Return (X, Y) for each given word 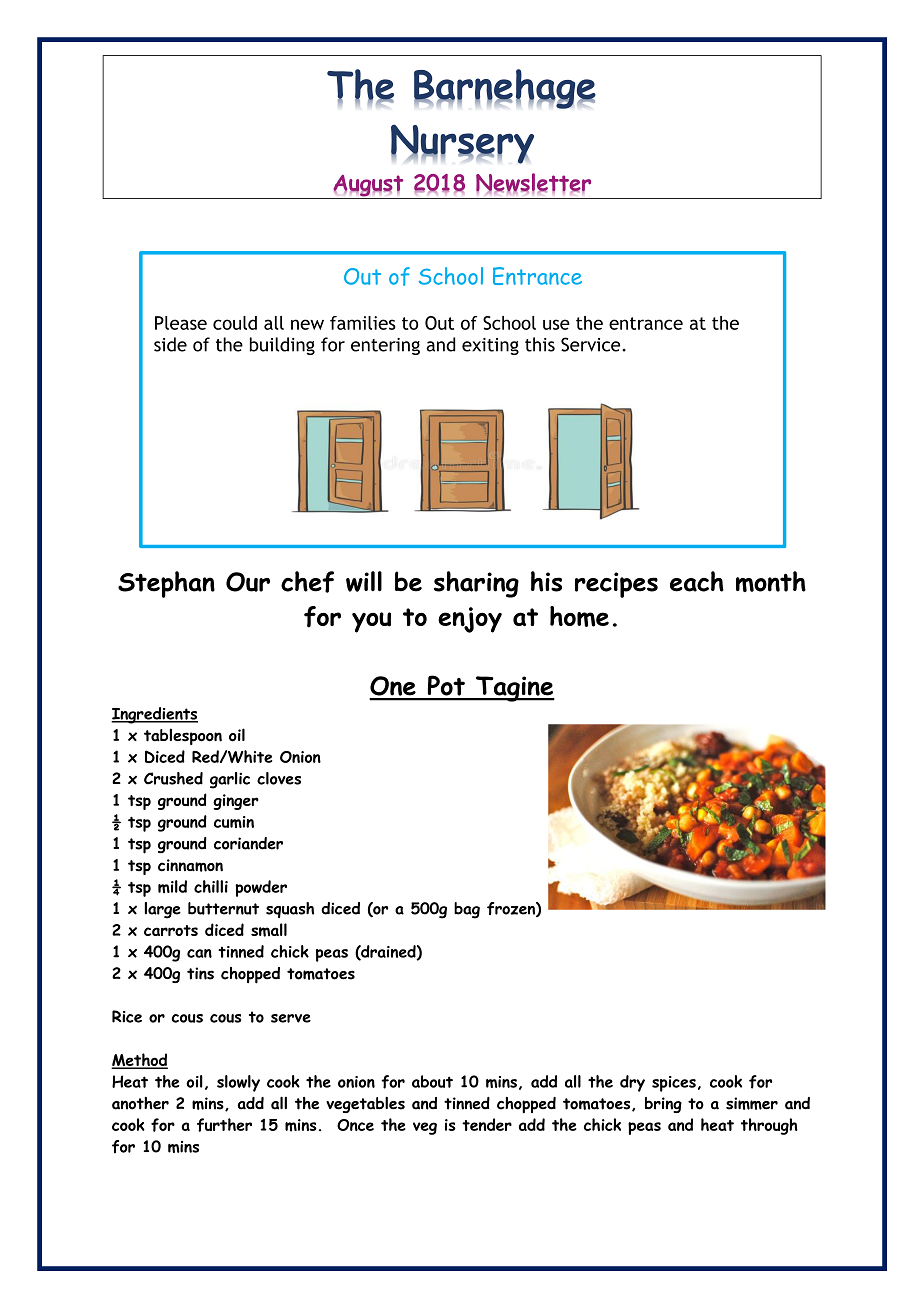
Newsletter (533, 183)
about (432, 1081)
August (368, 187)
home (579, 616)
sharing (476, 584)
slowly (238, 1083)
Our (248, 582)
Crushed (173, 778)
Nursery (462, 144)
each (697, 581)
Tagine (514, 689)
